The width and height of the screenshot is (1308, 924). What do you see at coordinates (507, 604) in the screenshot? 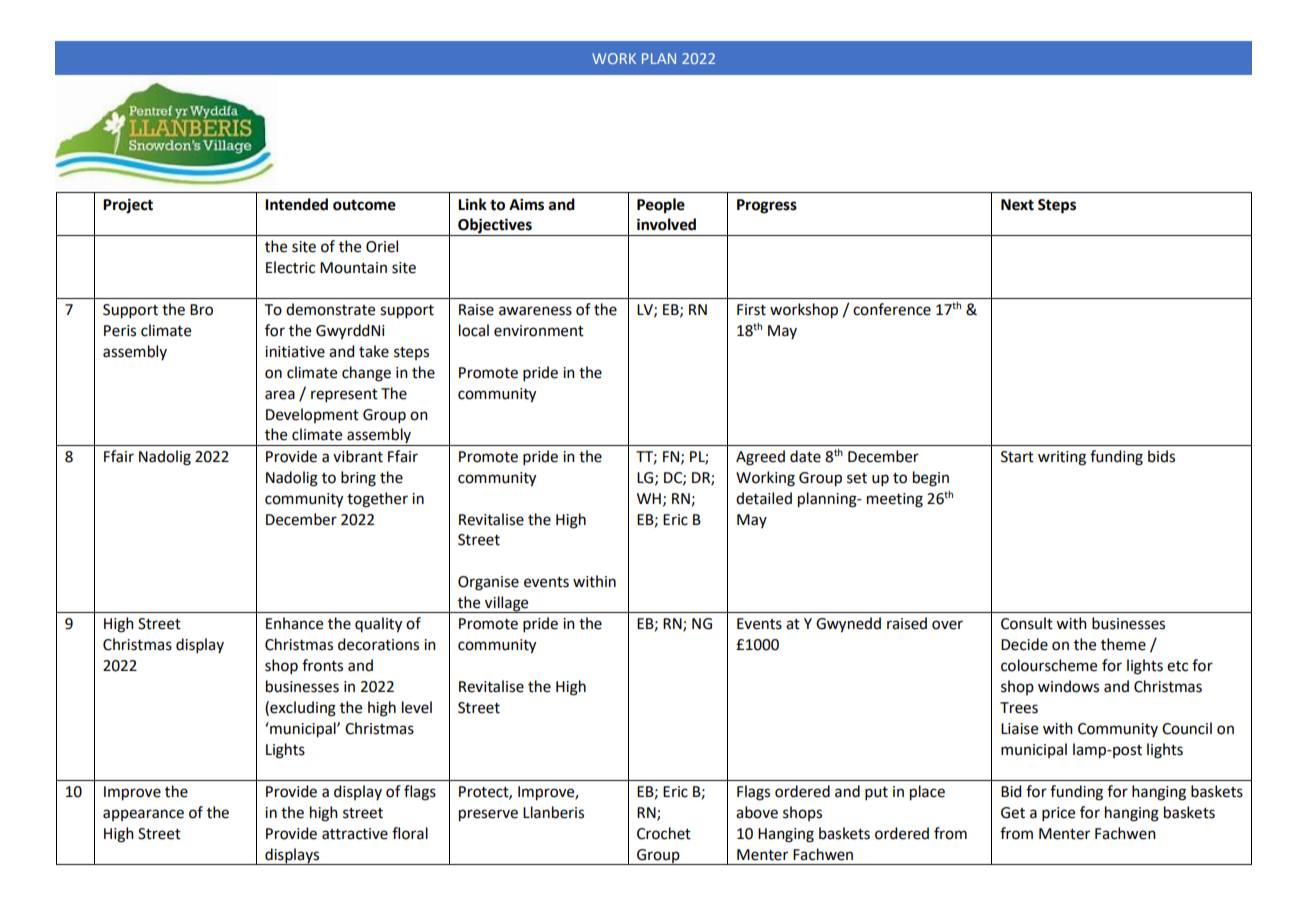
I see `village` at bounding box center [507, 604].
